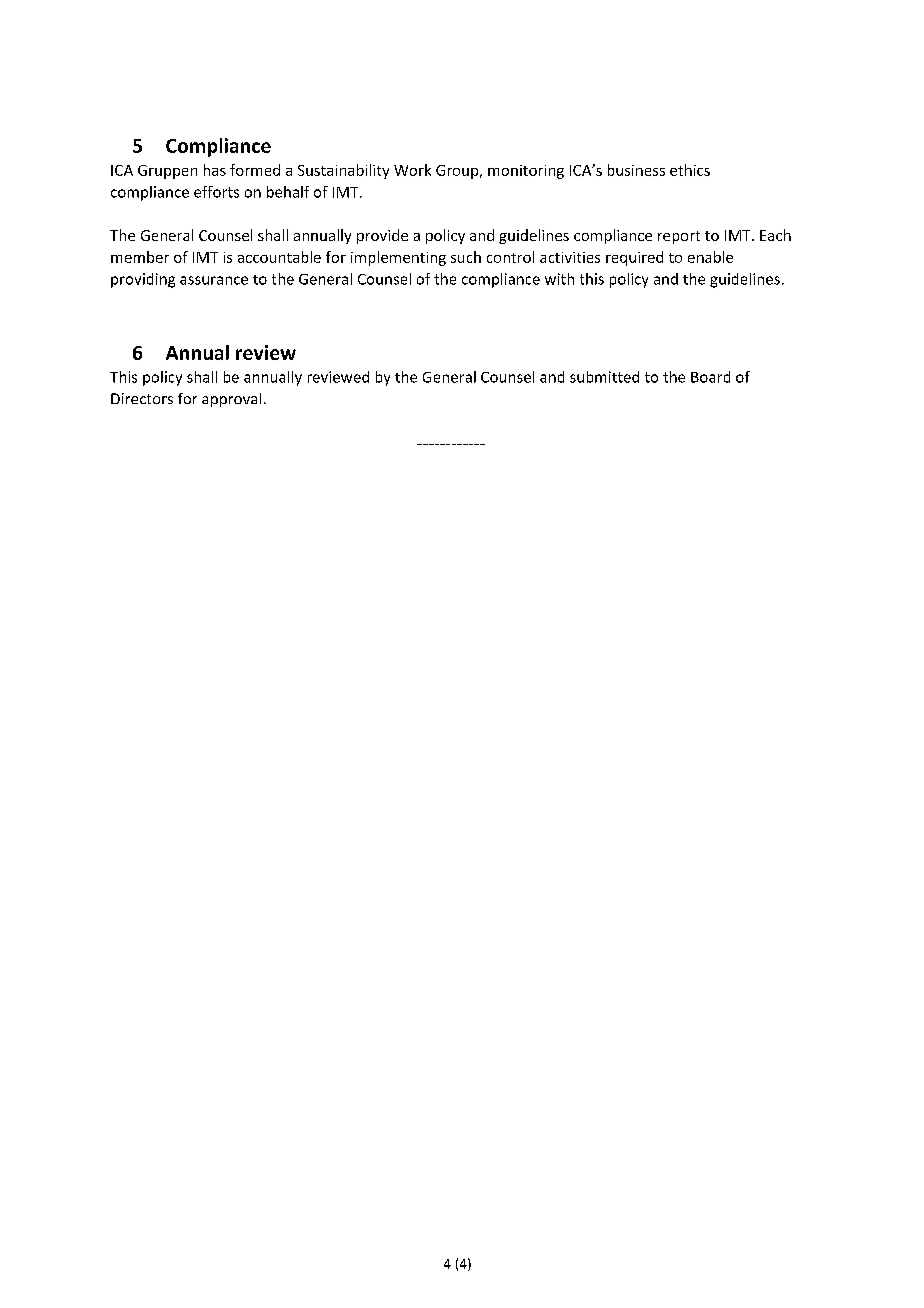  Describe the element at coordinates (690, 170) in the image. I see `ethics` at that location.
